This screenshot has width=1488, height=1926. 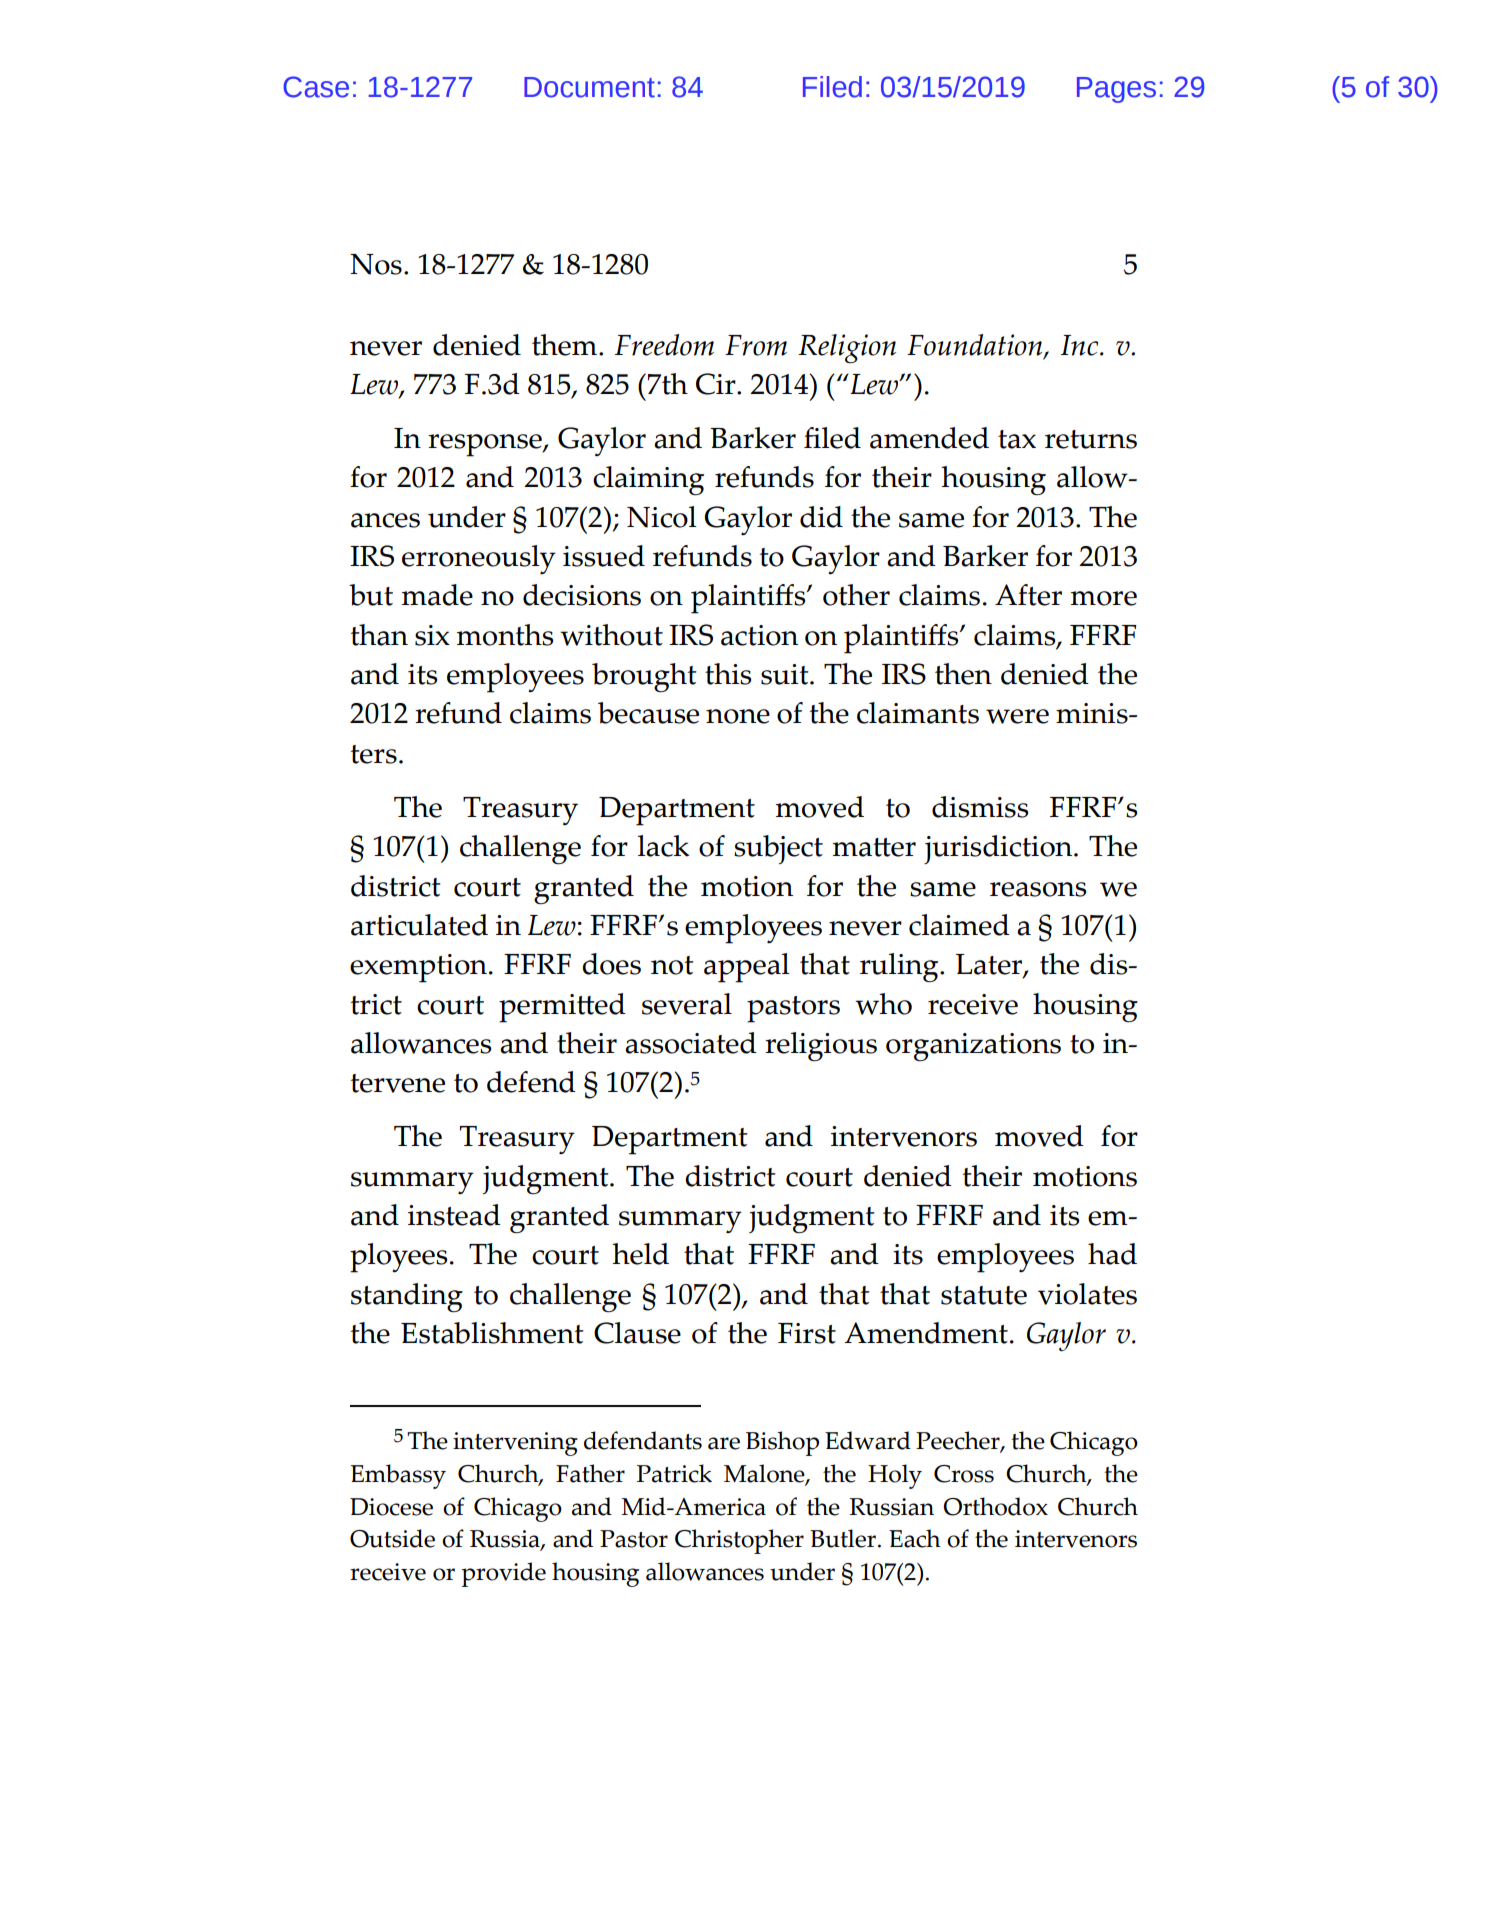 I want to click on Document, so click(x=589, y=87).
